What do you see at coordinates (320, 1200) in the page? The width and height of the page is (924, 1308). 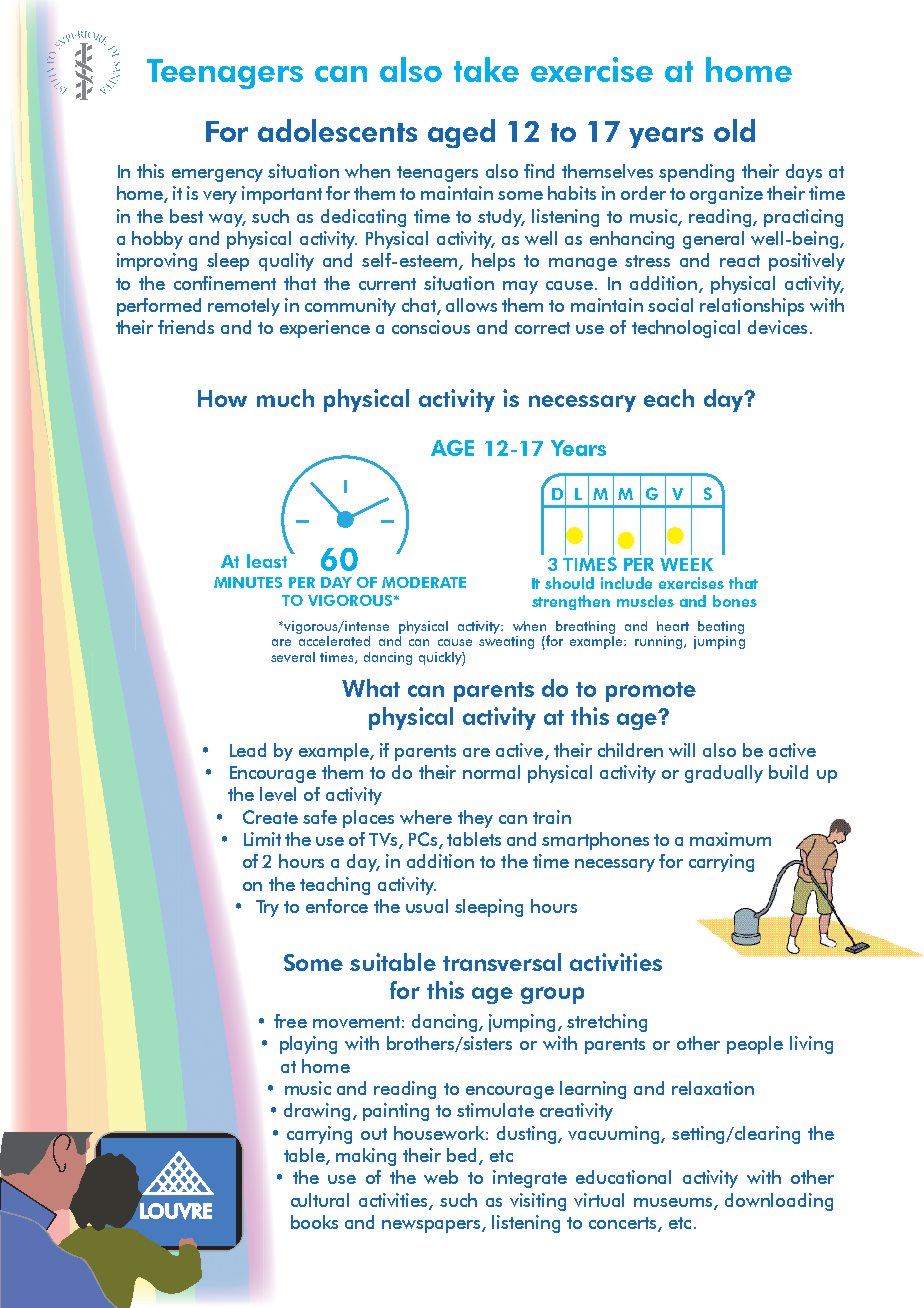 I see `cultural` at bounding box center [320, 1200].
